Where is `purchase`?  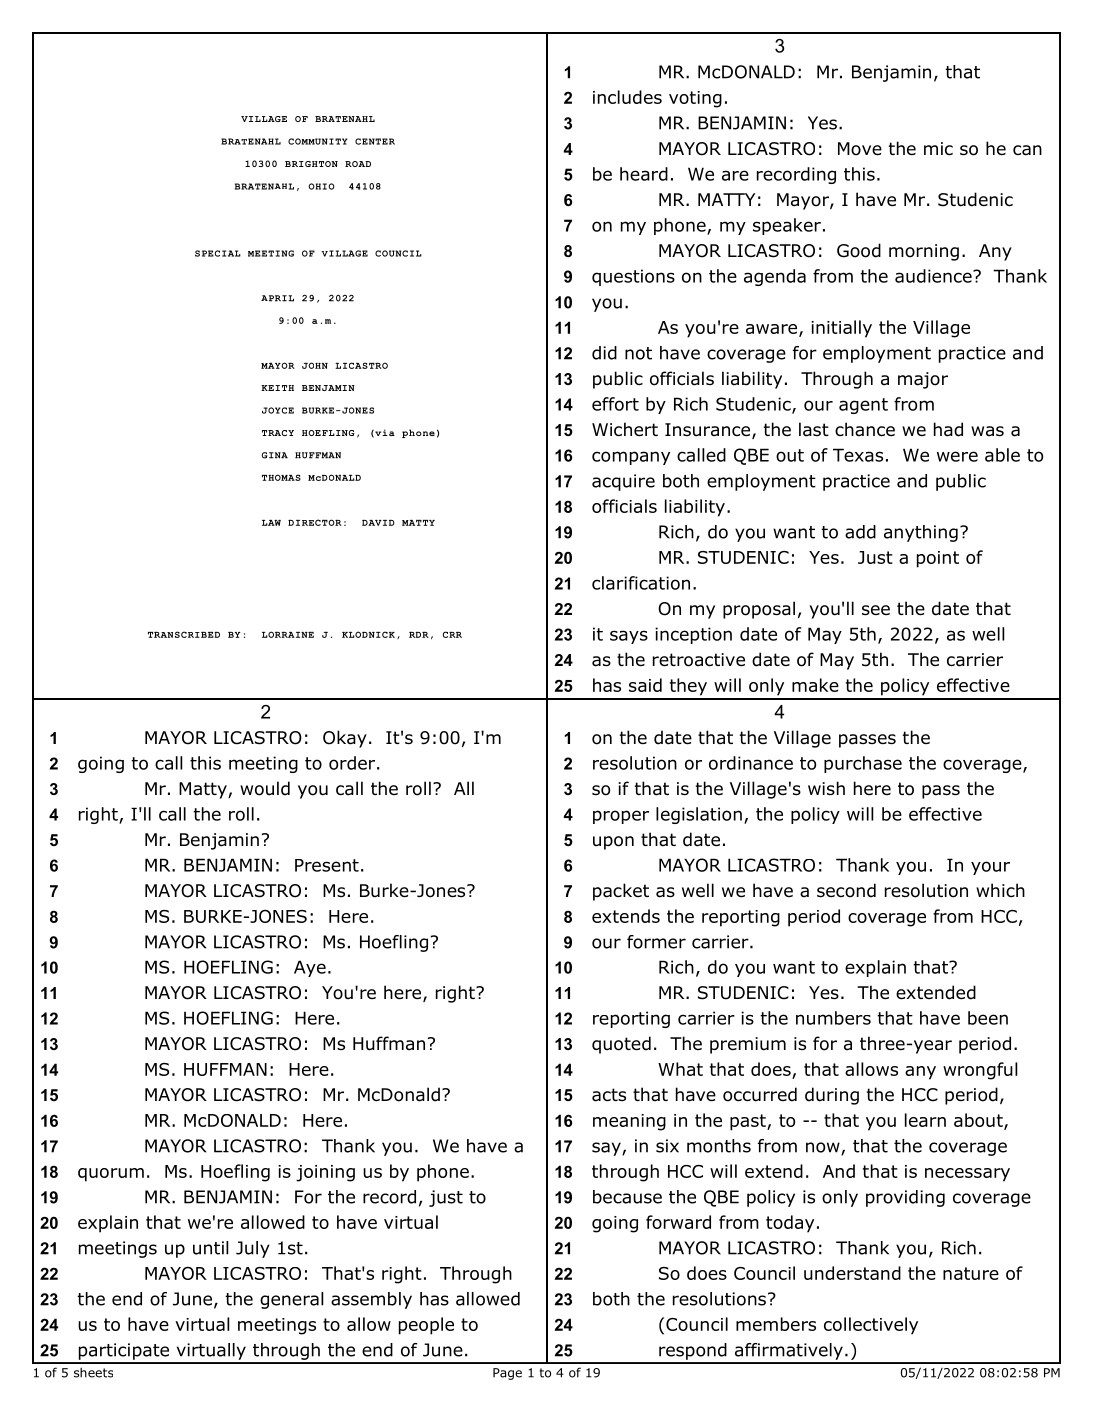 purchase is located at coordinates (863, 764).
